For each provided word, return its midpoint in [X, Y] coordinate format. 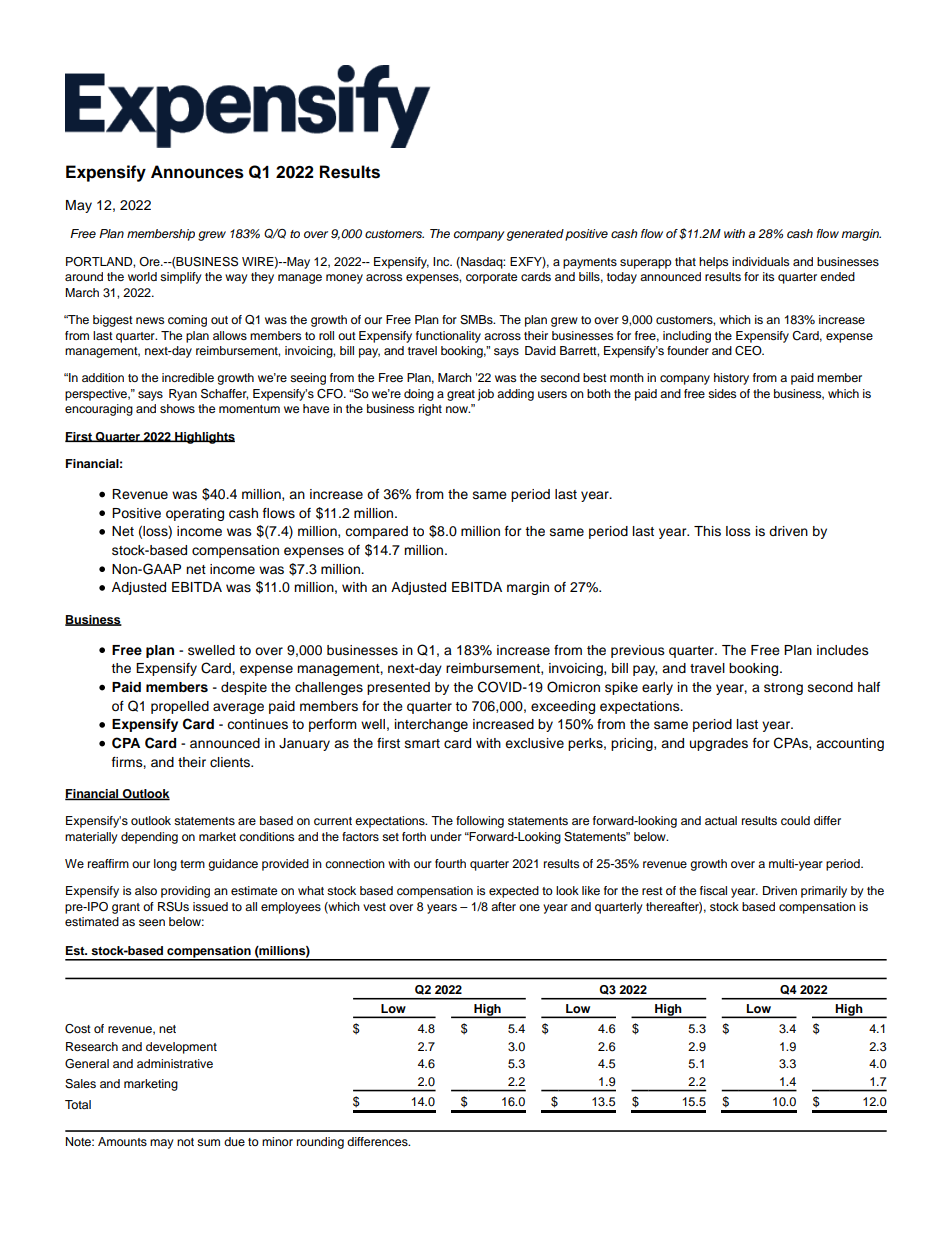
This [707, 531]
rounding [320, 1143]
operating [195, 514]
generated [535, 235]
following [480, 822]
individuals [760, 261]
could [795, 820]
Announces [197, 172]
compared [376, 532]
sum [208, 1142]
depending [149, 838]
